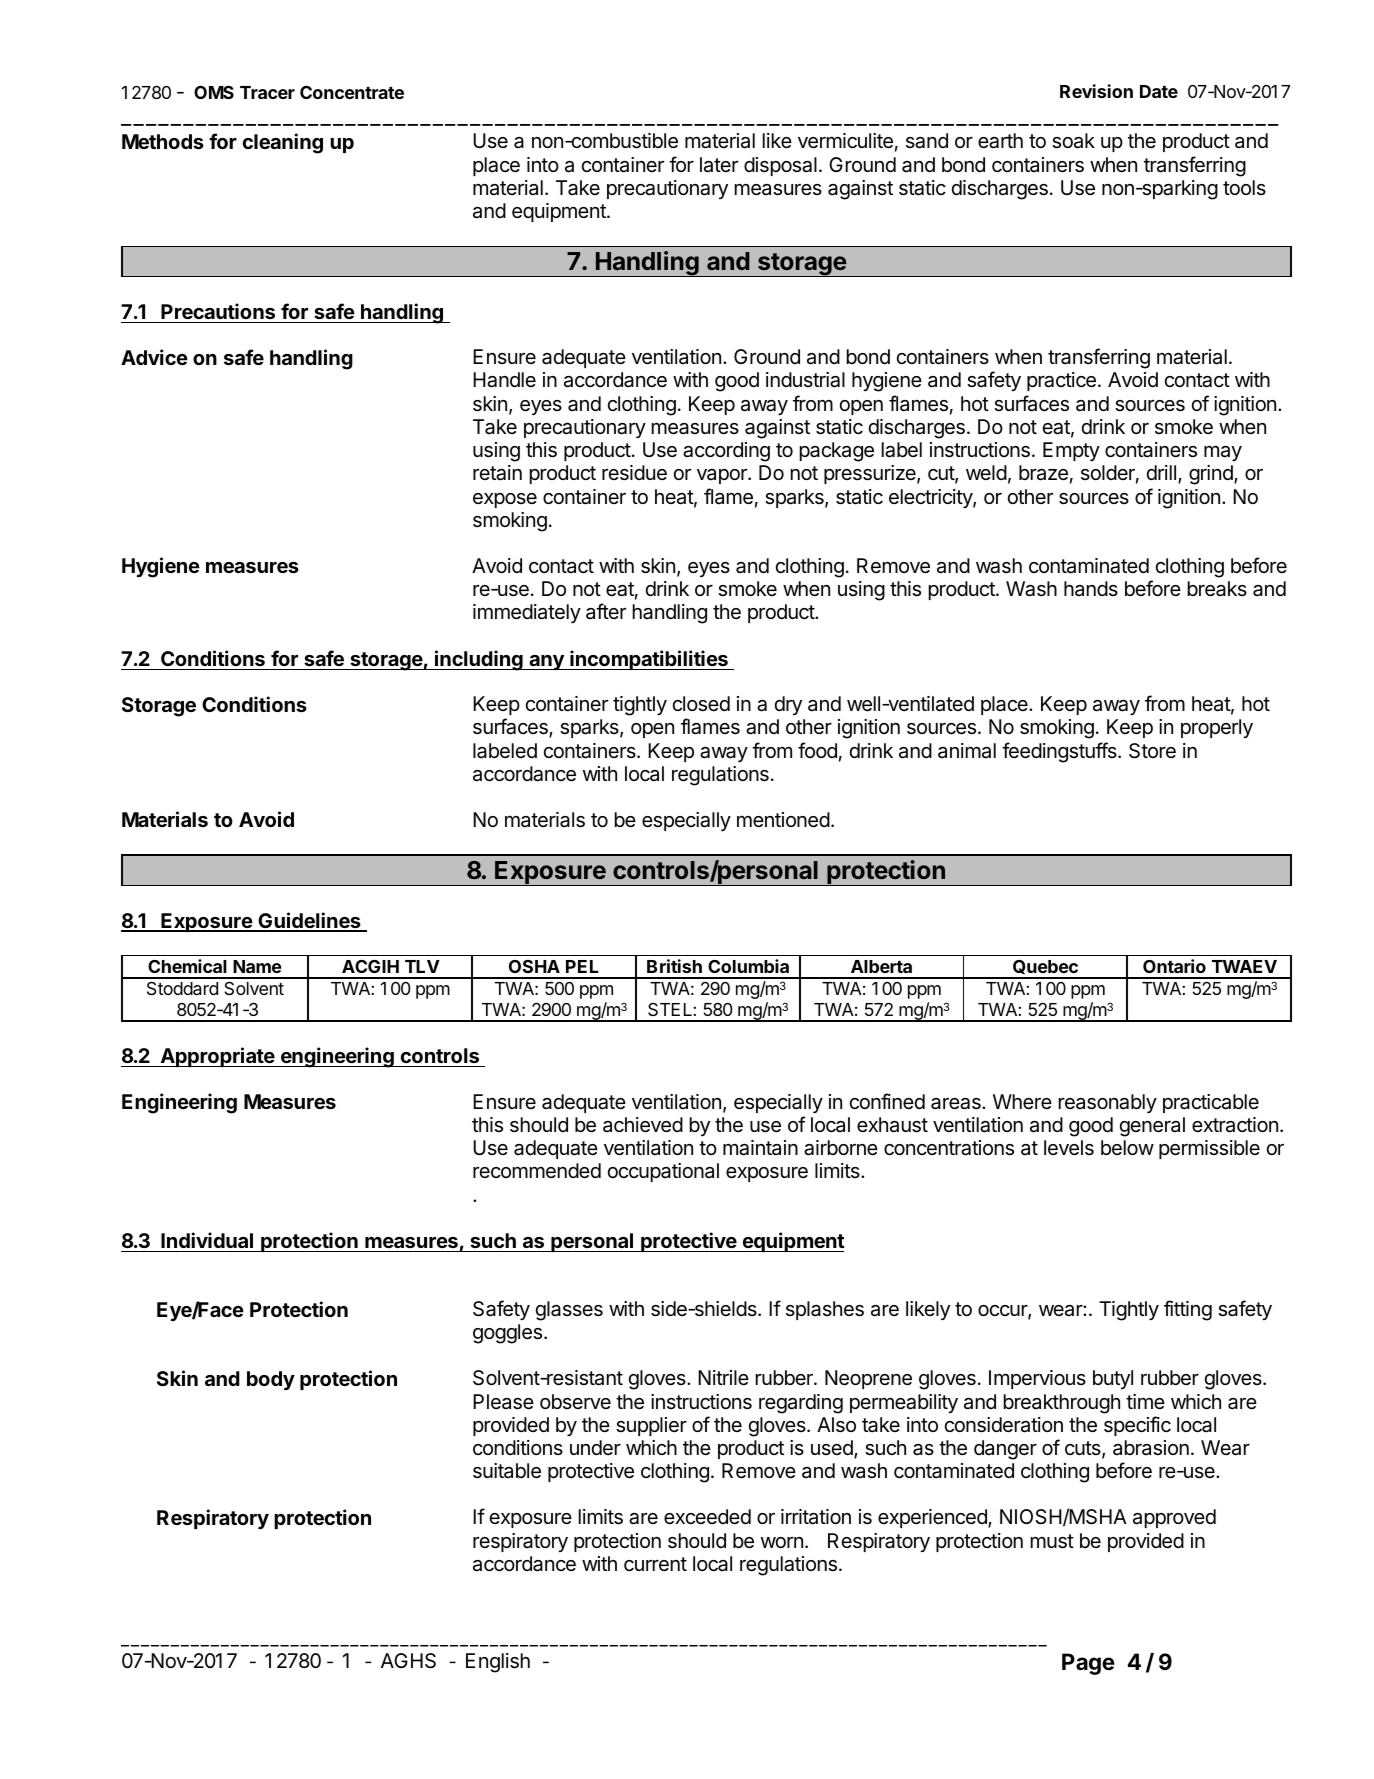  What do you see at coordinates (283, 143) in the screenshot?
I see `cleaning` at bounding box center [283, 143].
